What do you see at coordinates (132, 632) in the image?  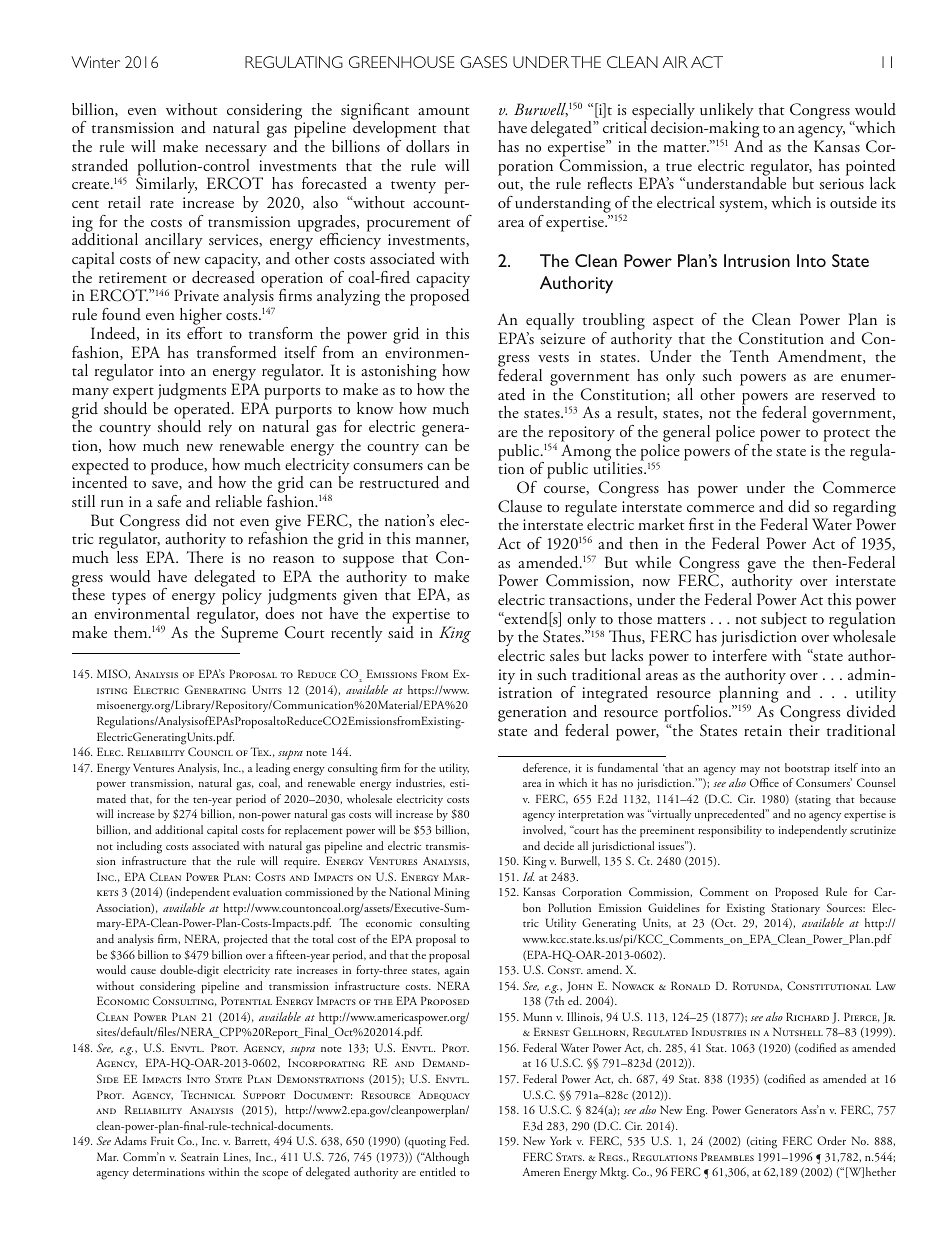 I see `them` at bounding box center [132, 632].
